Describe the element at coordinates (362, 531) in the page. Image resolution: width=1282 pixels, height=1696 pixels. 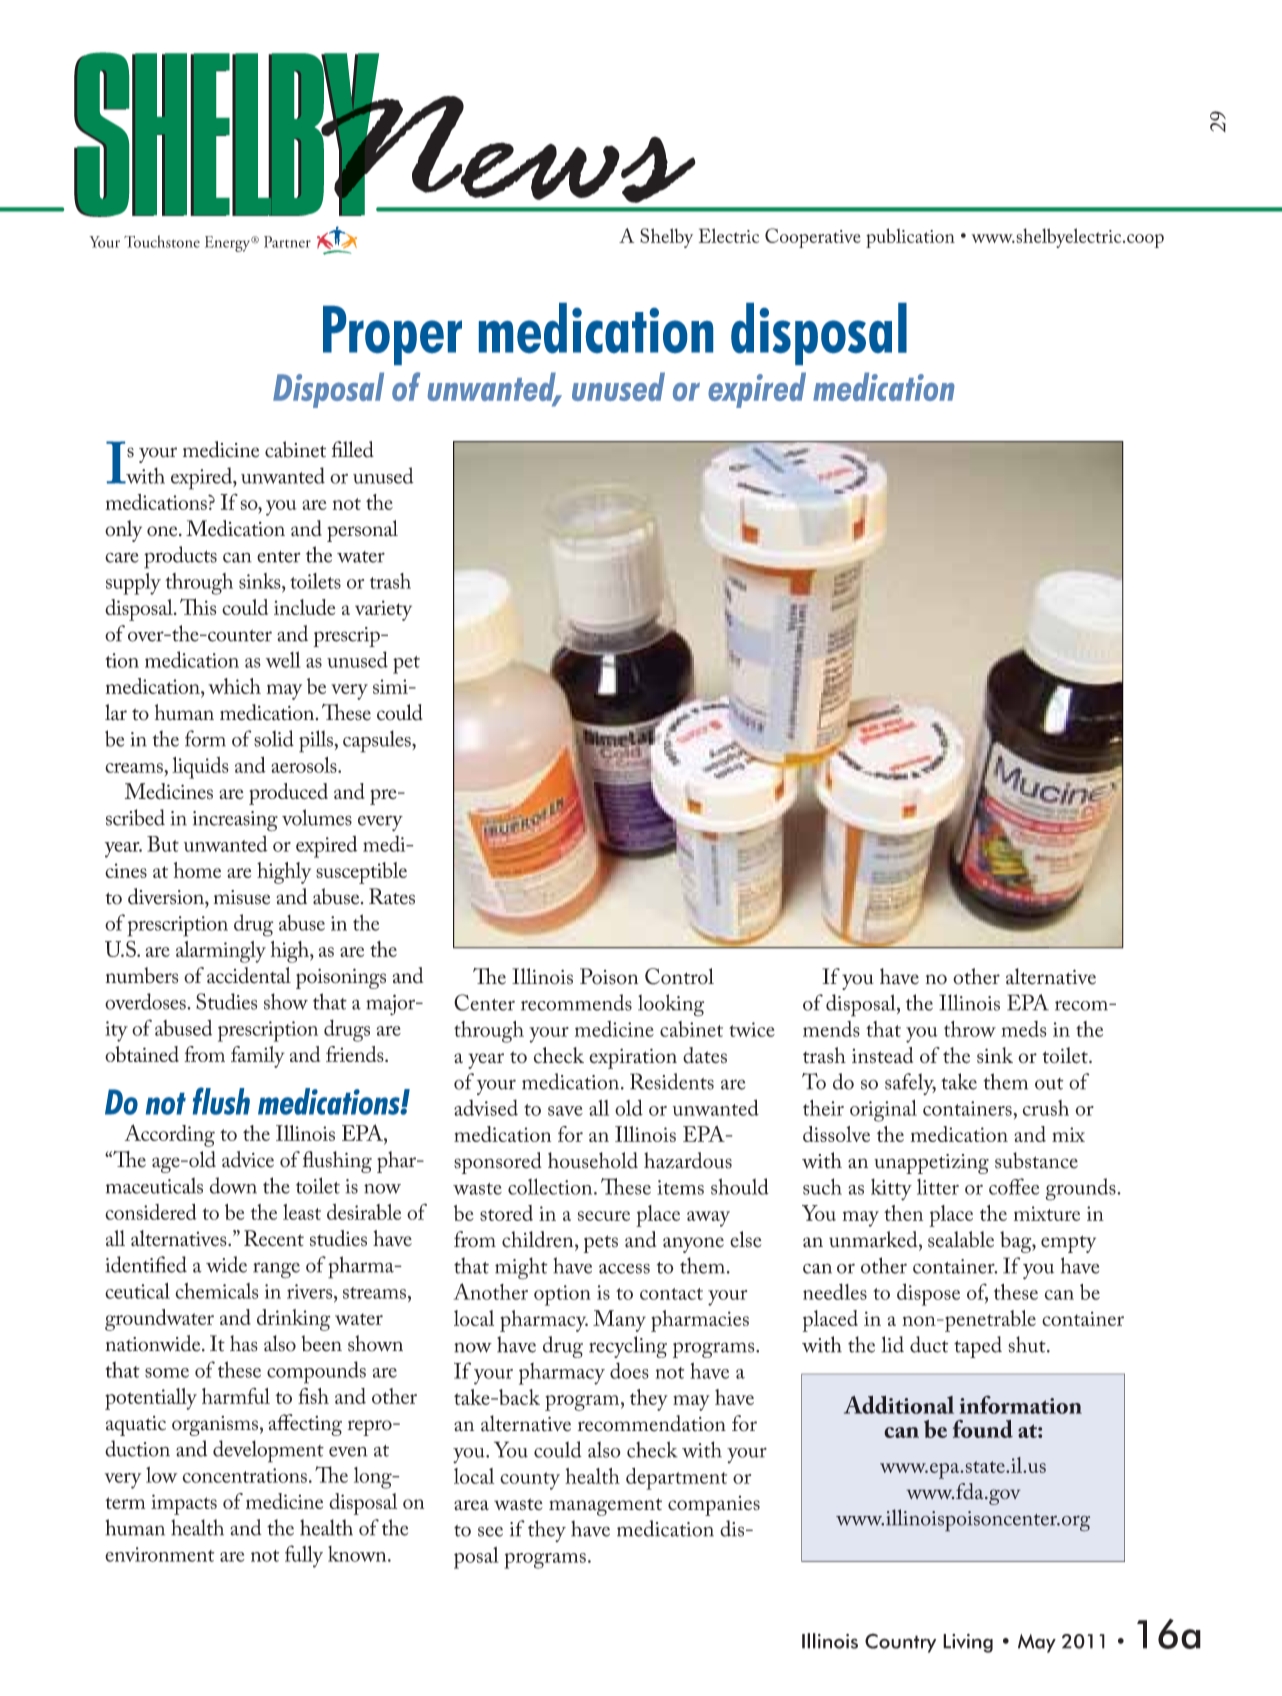
I see `personal` at that location.
